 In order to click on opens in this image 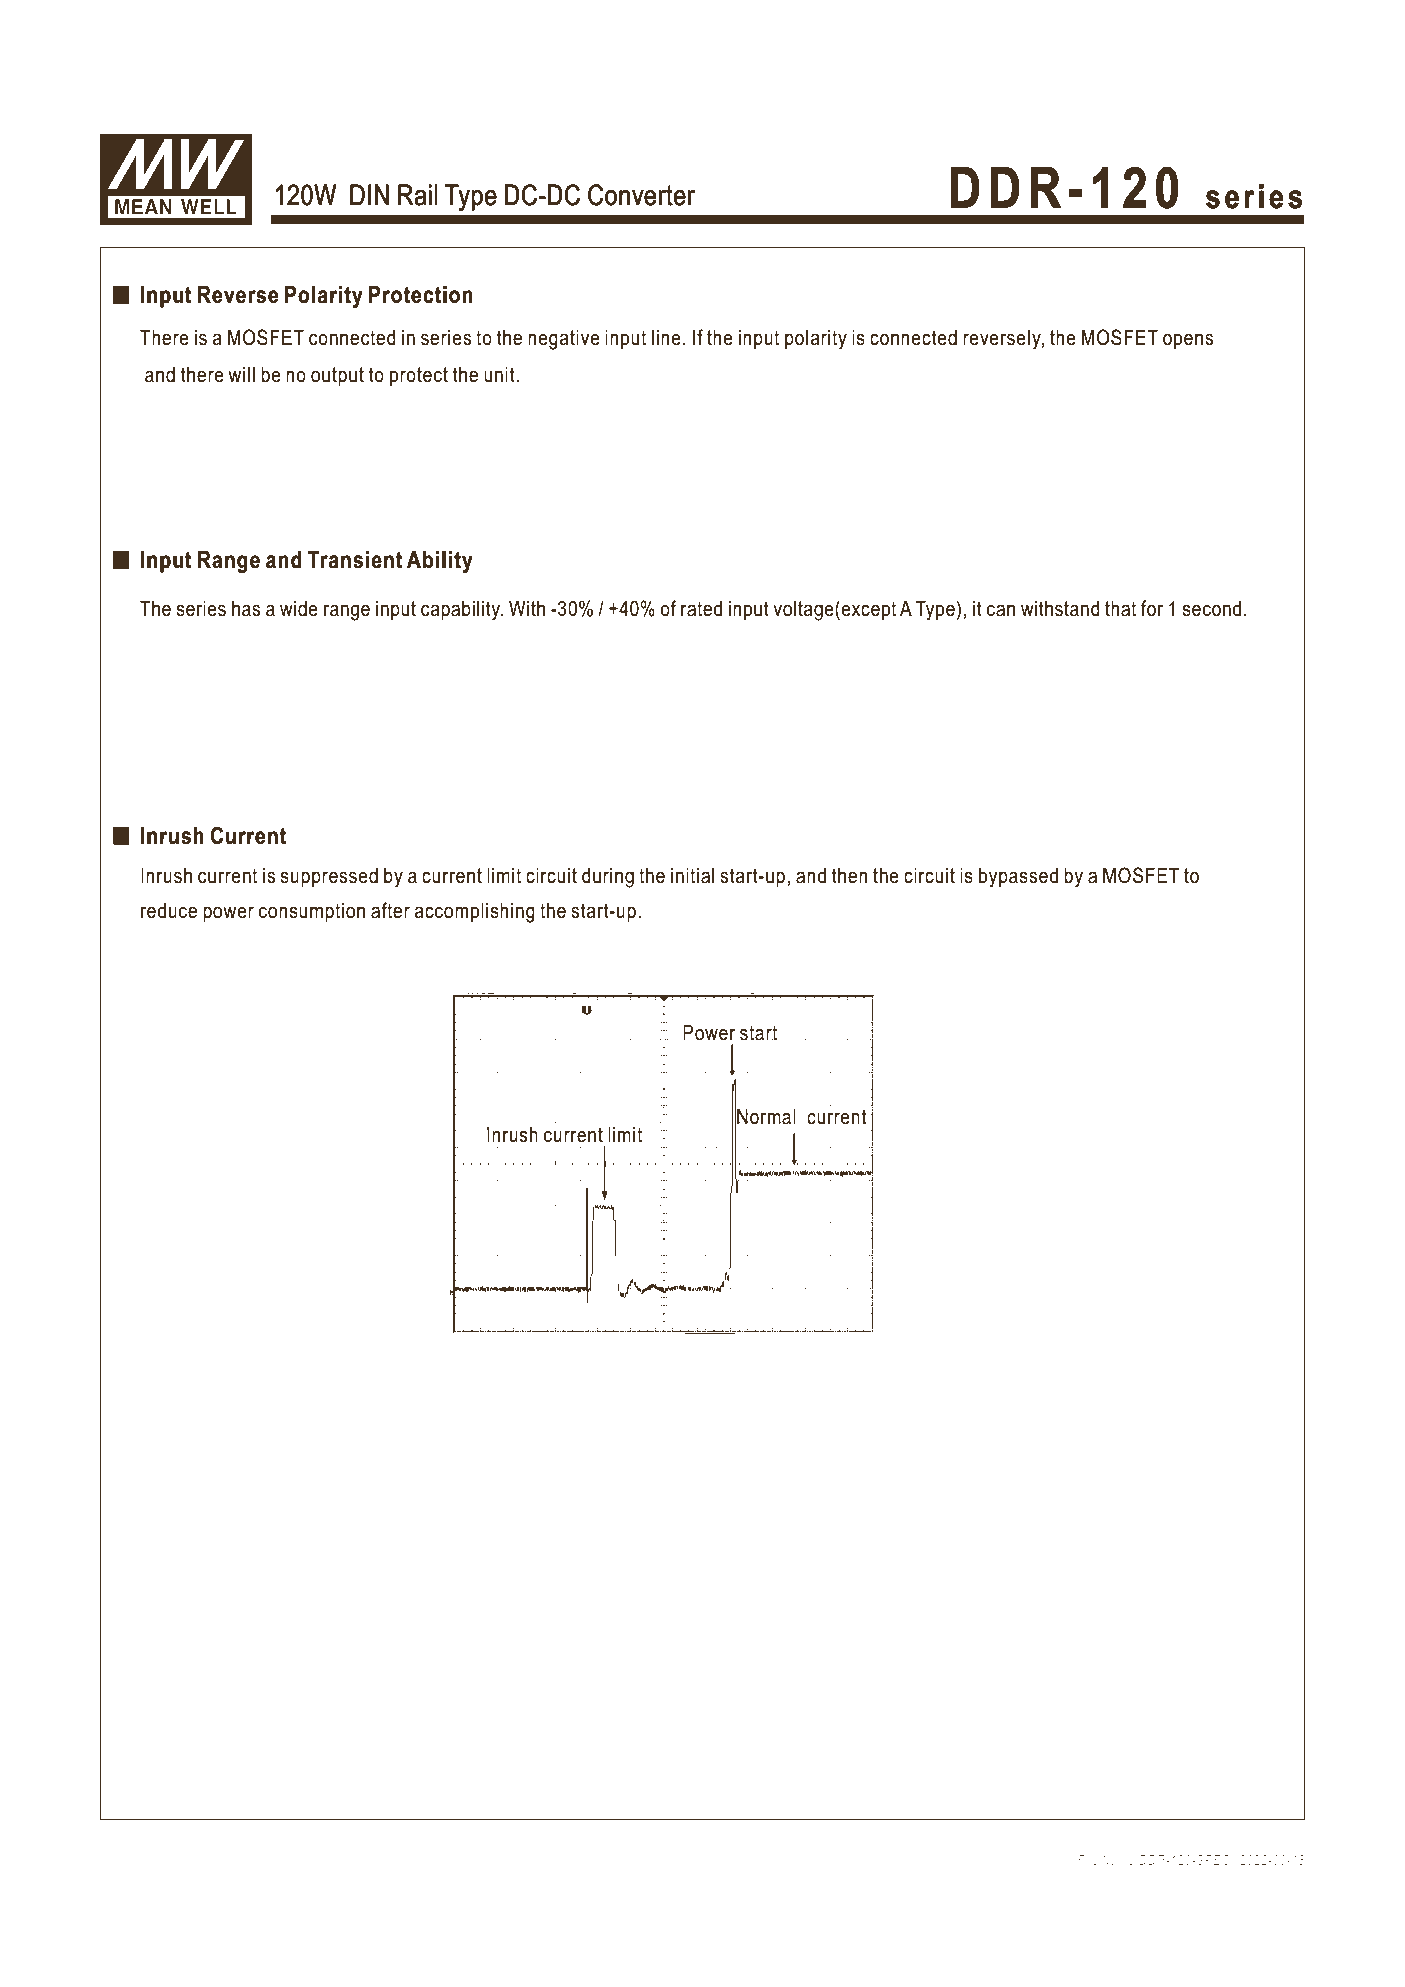, I will do `click(1188, 341)`.
